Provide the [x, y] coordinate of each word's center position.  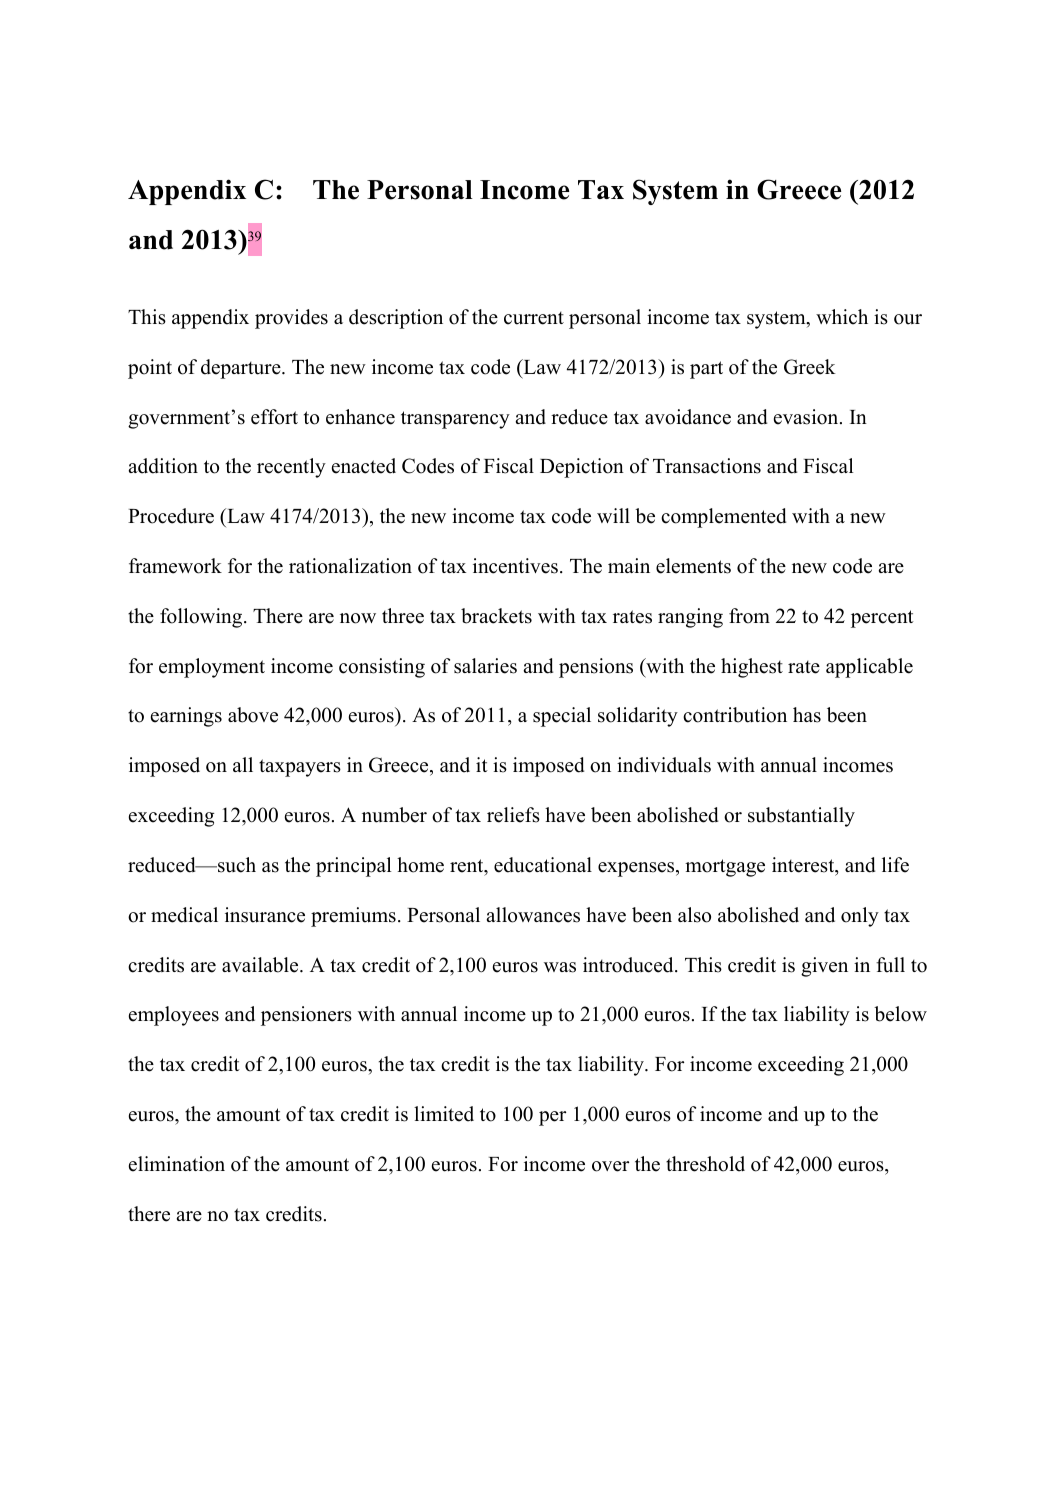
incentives [515, 566]
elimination [177, 1164]
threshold [705, 1164]
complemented [723, 518]
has [807, 715]
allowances [533, 915]
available [261, 965]
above [253, 715]
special [562, 717]
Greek [810, 367]
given [824, 967]
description [396, 319]
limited [444, 1114]
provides [291, 319]
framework [175, 566]
